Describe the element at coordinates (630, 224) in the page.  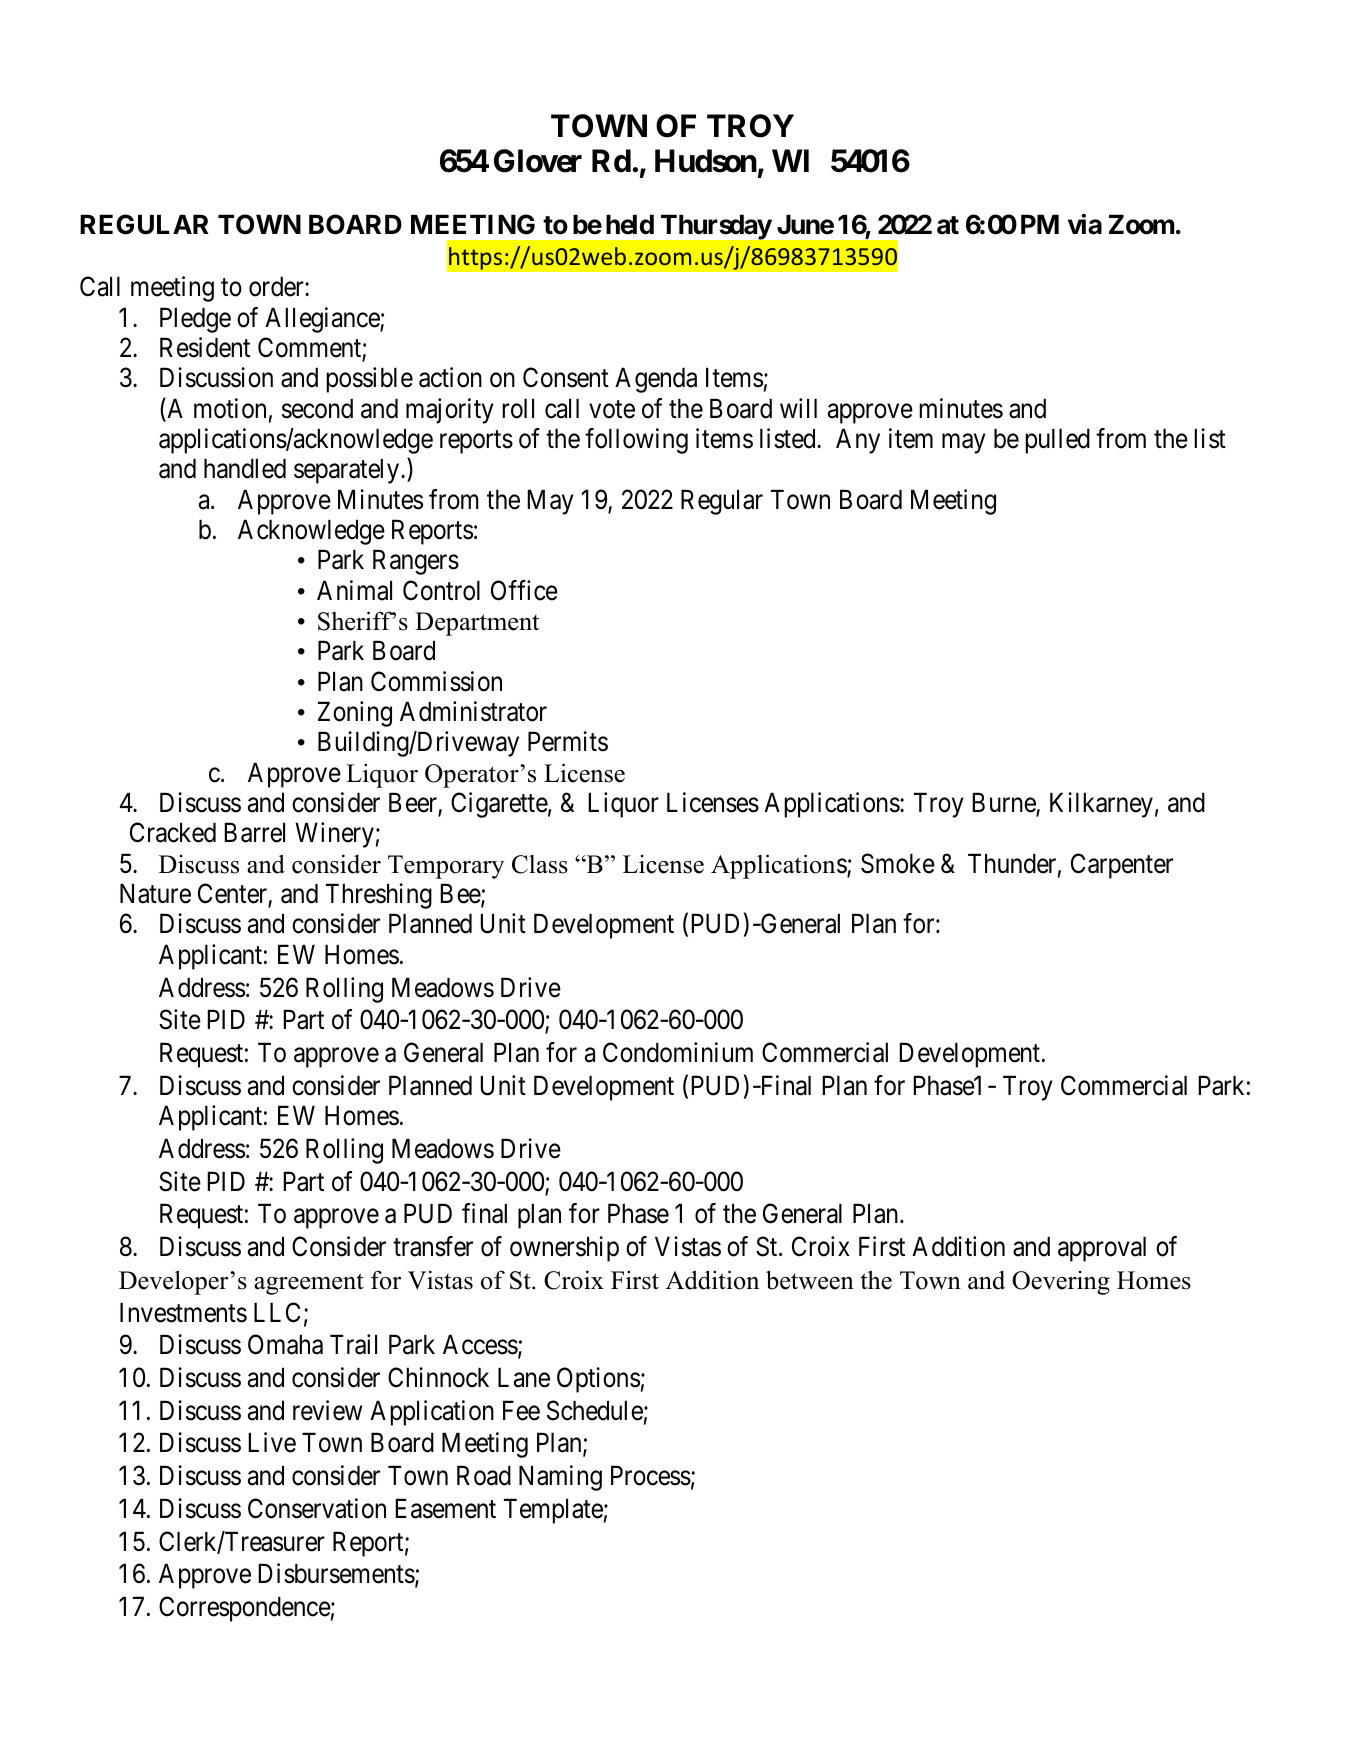
I see `held` at that location.
